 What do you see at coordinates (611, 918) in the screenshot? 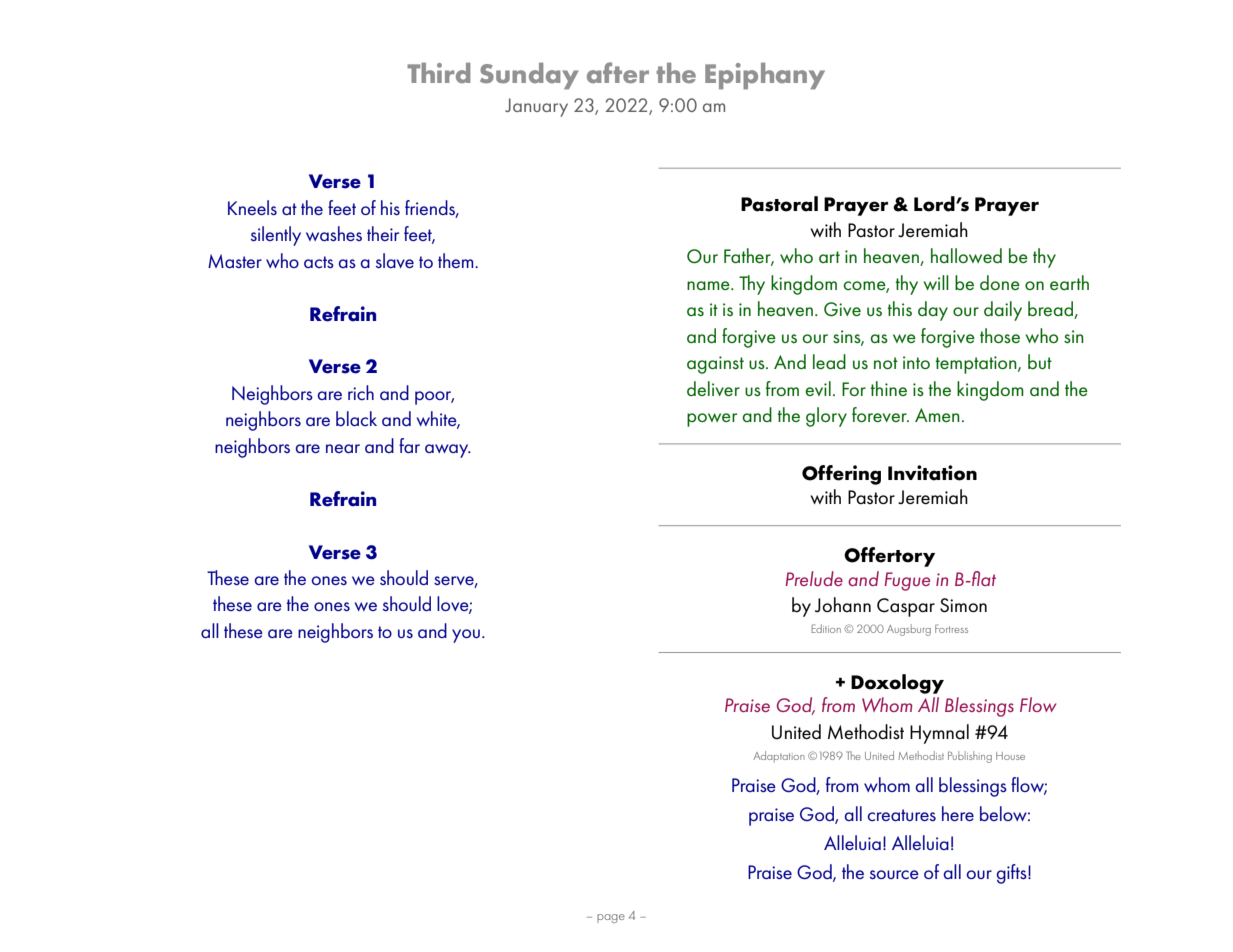
I see `page` at bounding box center [611, 918].
